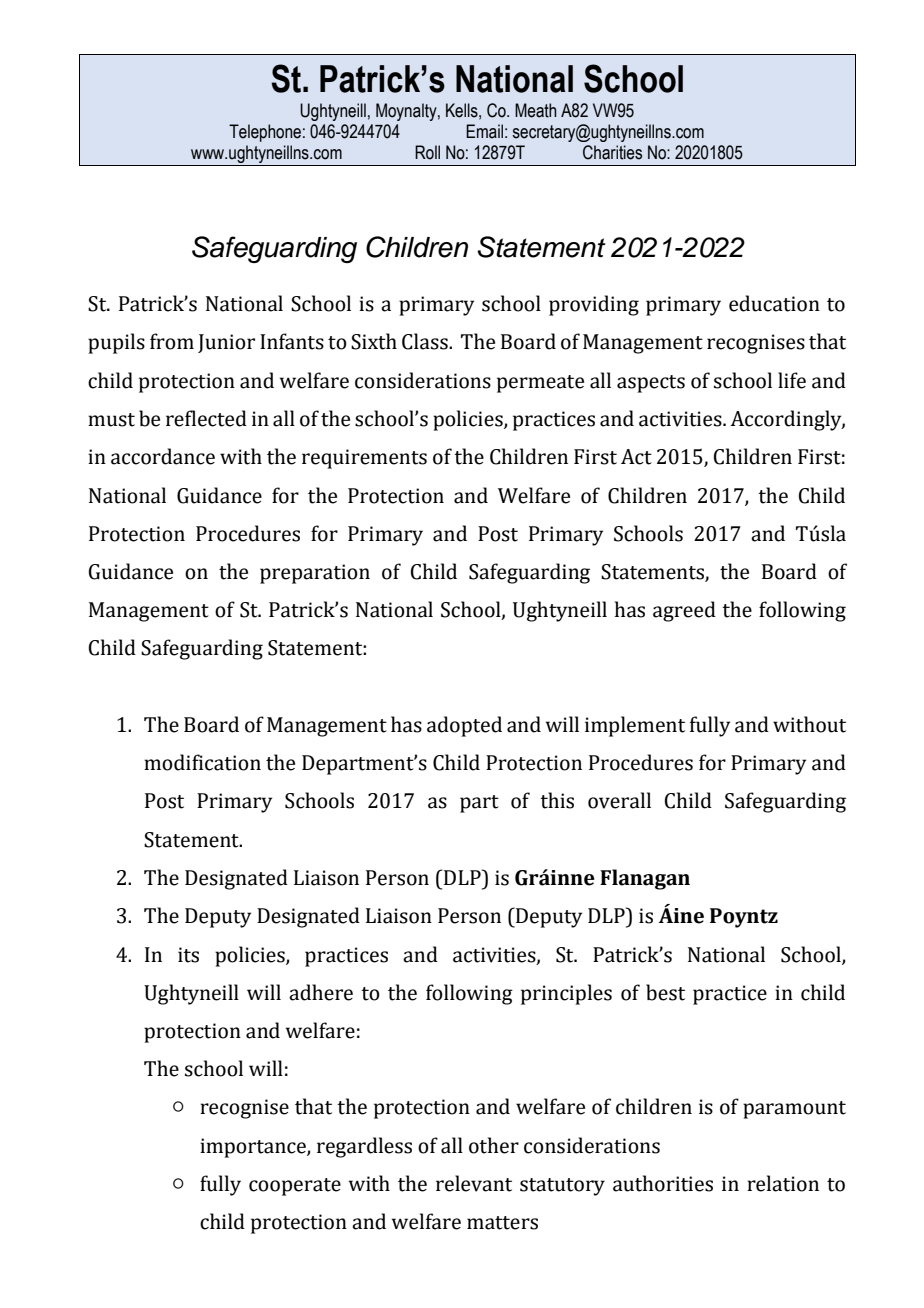 The height and width of the image is (1308, 924). Describe the element at coordinates (172, 341) in the image. I see `from` at that location.
